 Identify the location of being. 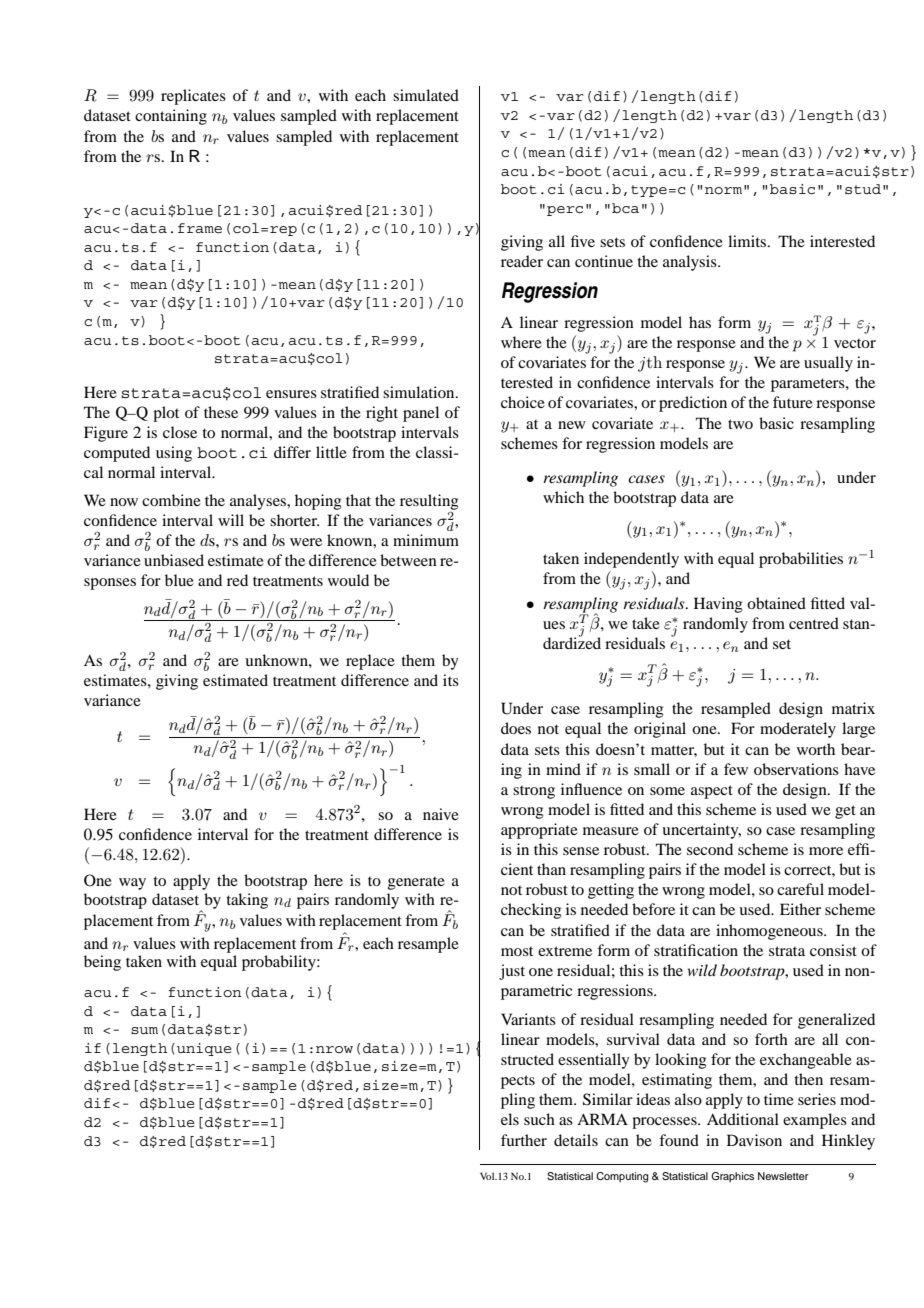
(102, 963).
